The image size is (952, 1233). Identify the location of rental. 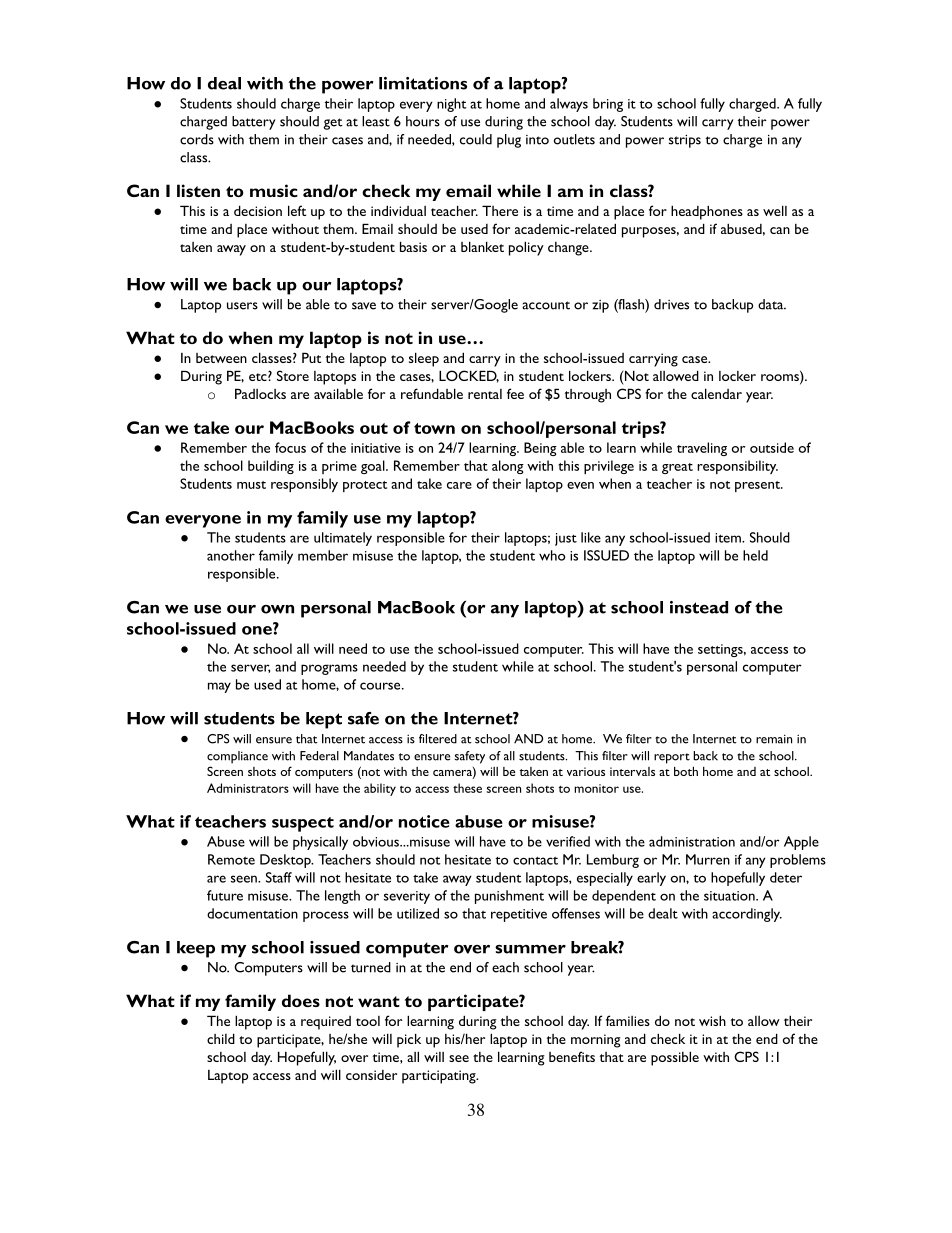
(485, 394).
